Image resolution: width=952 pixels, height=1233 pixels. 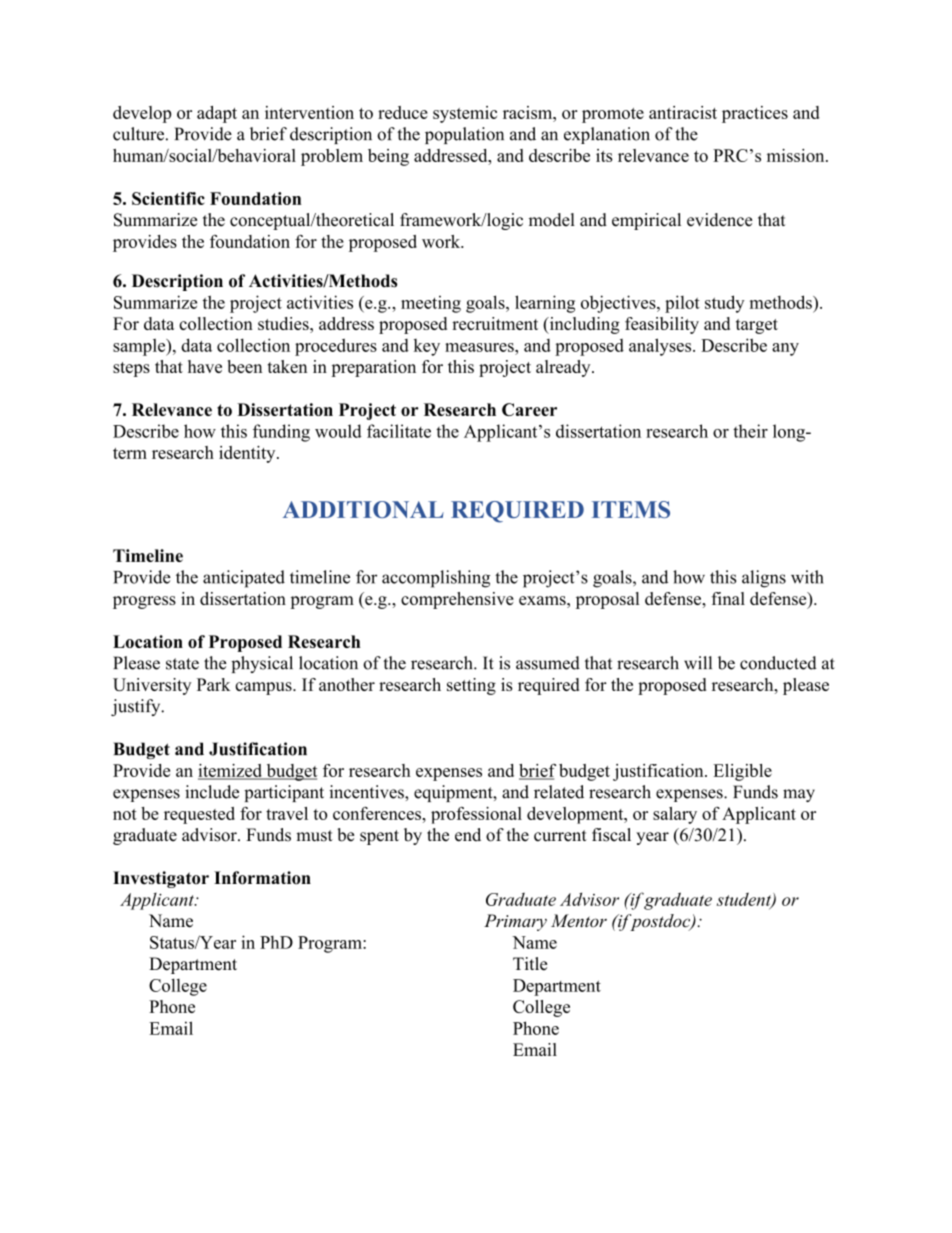 I want to click on target, so click(x=757, y=326).
